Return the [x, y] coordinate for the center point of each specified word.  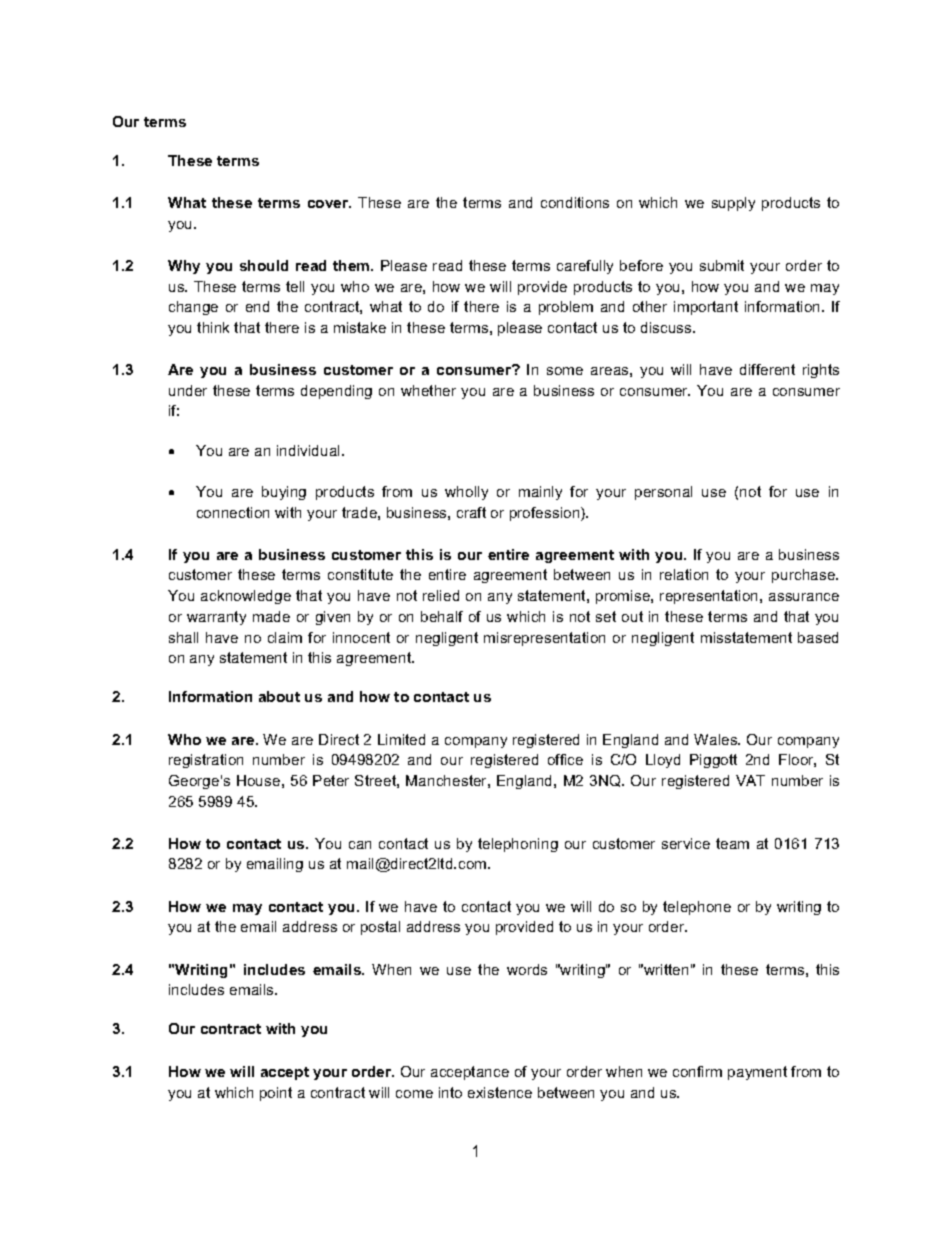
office [565, 759]
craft [471, 512]
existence [500, 1092]
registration [206, 761]
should [264, 265]
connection [233, 512]
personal [663, 493]
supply [733, 204]
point [276, 1094]
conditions [575, 202]
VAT [750, 780]
